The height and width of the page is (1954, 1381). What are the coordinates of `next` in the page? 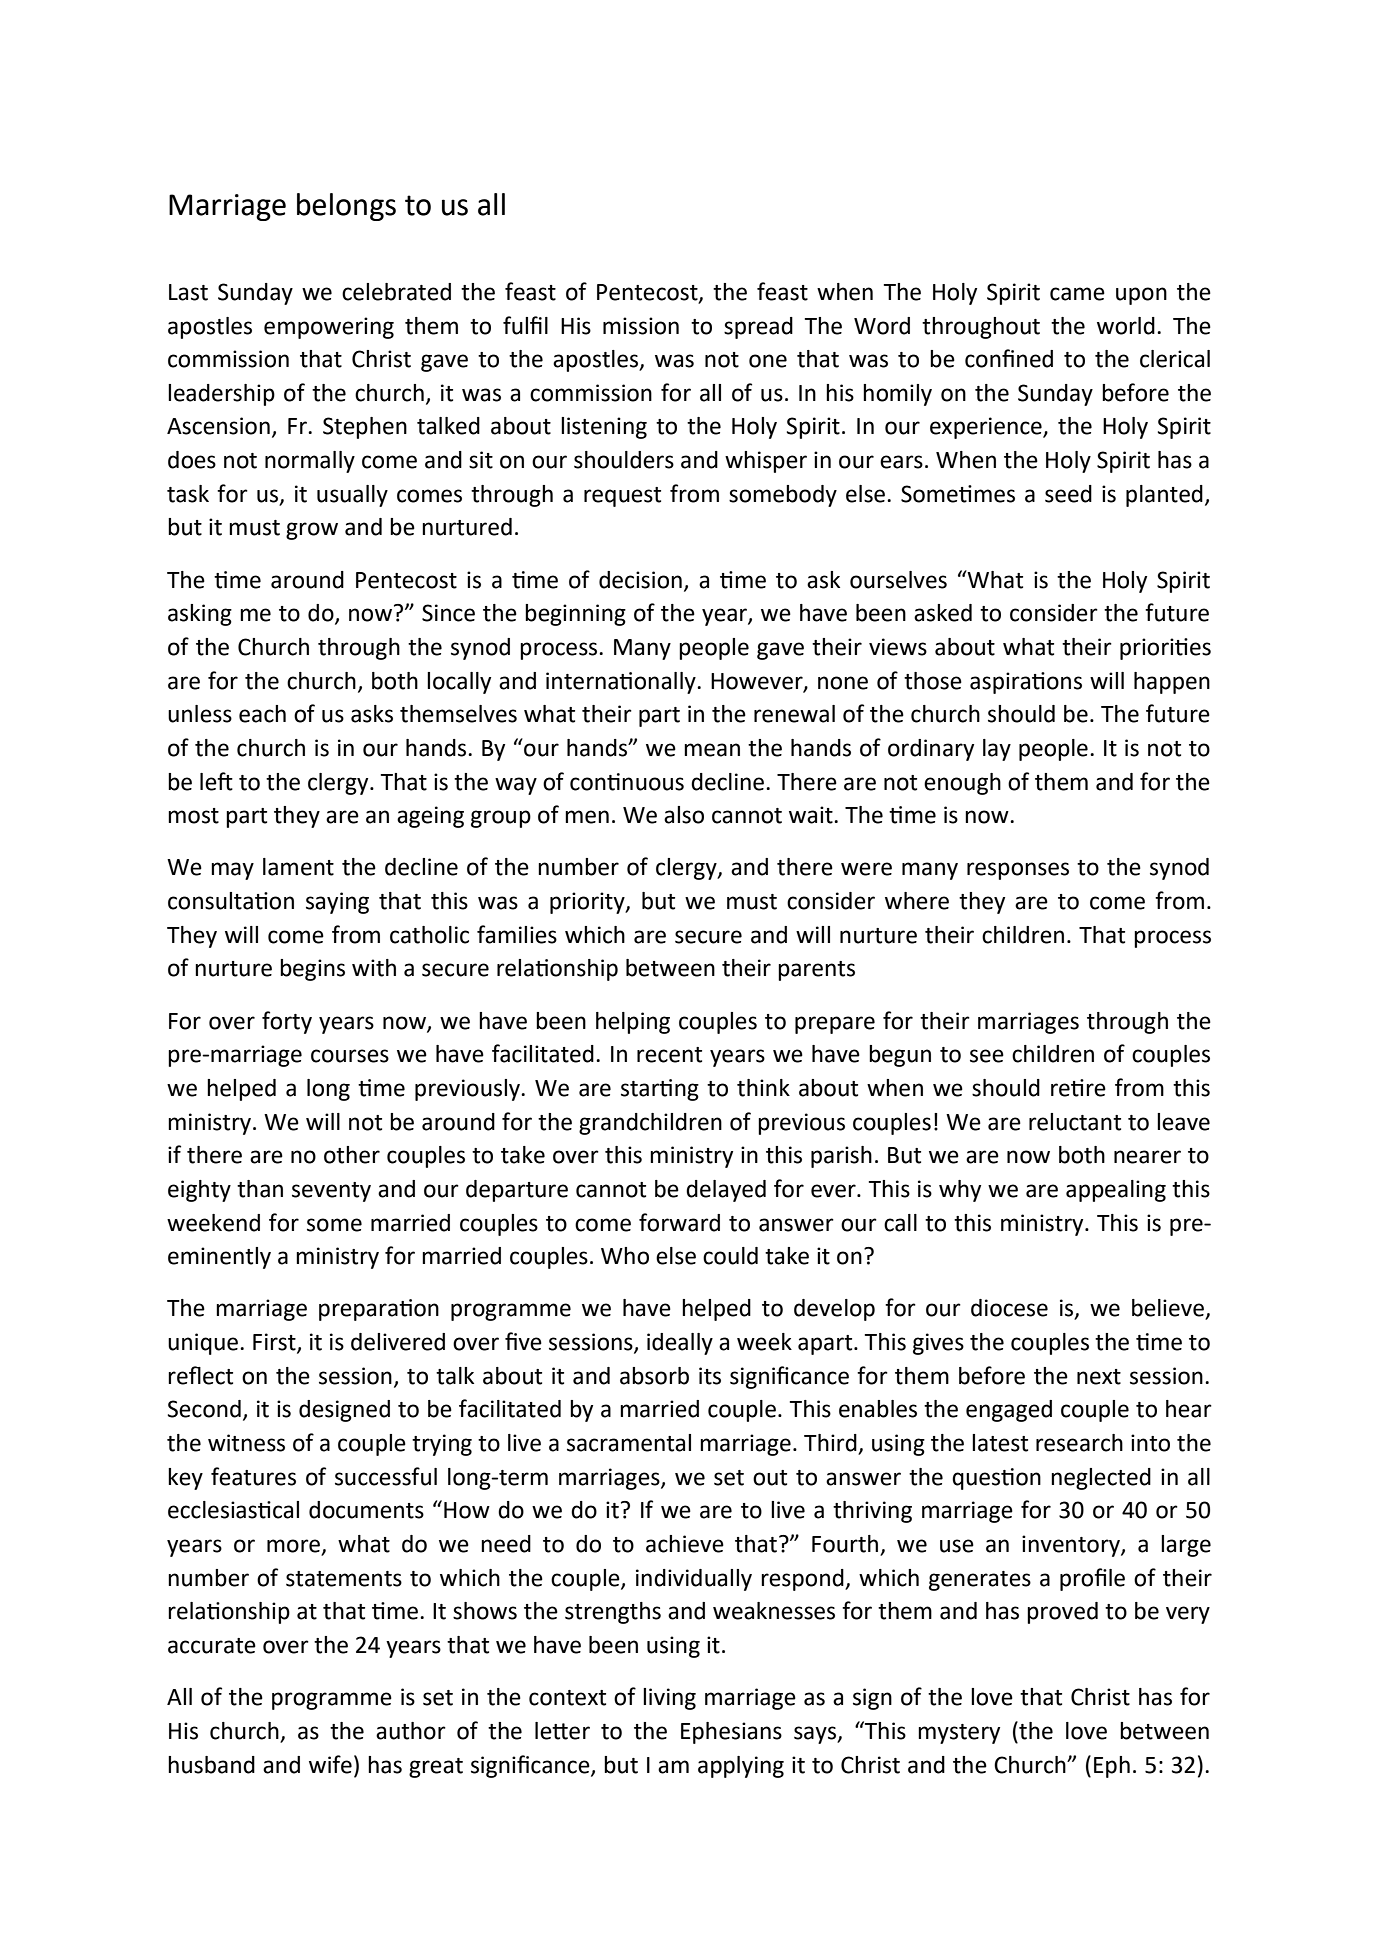 It's located at (1099, 1377).
